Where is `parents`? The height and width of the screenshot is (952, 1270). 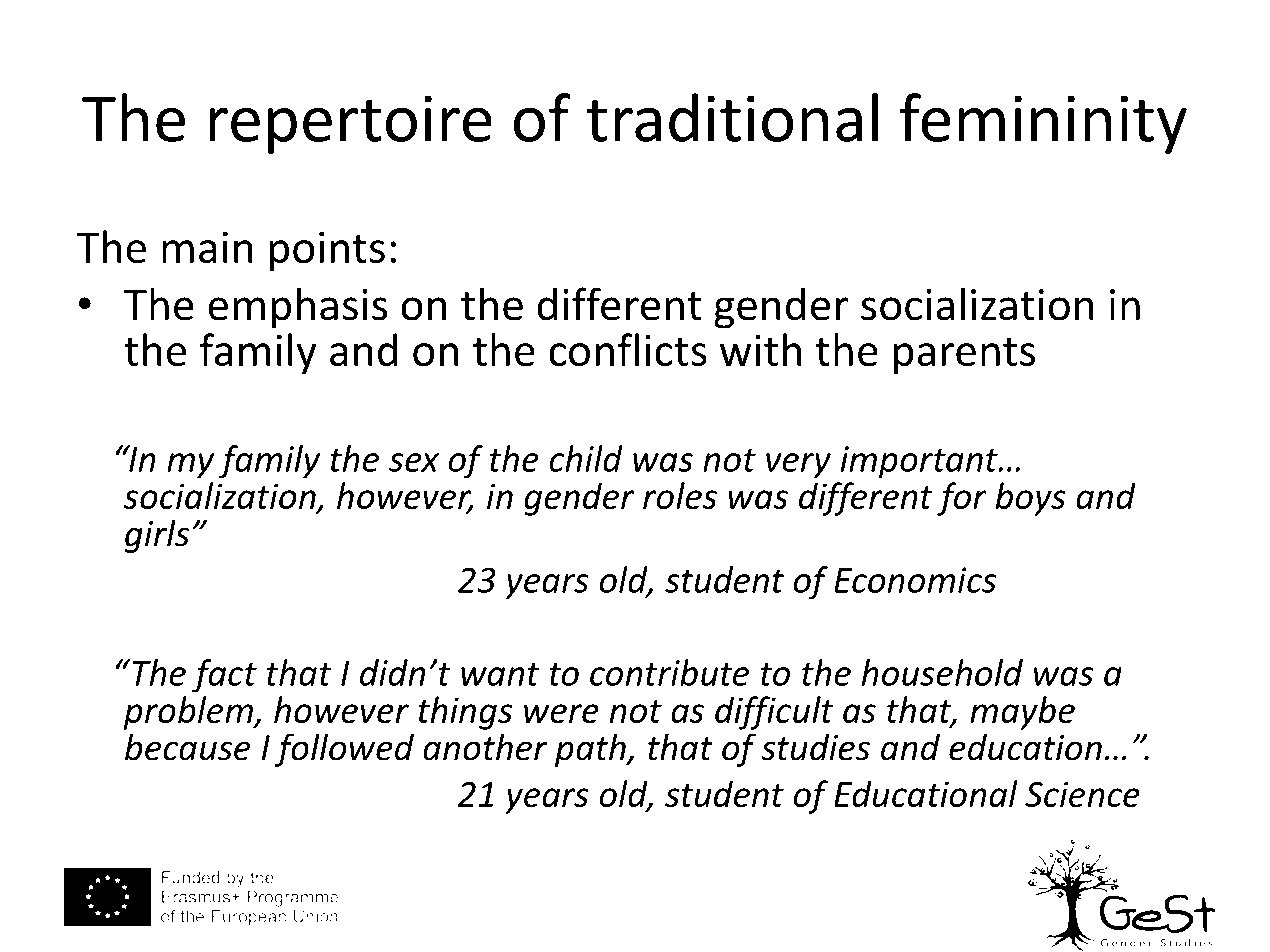 parents is located at coordinates (964, 356).
